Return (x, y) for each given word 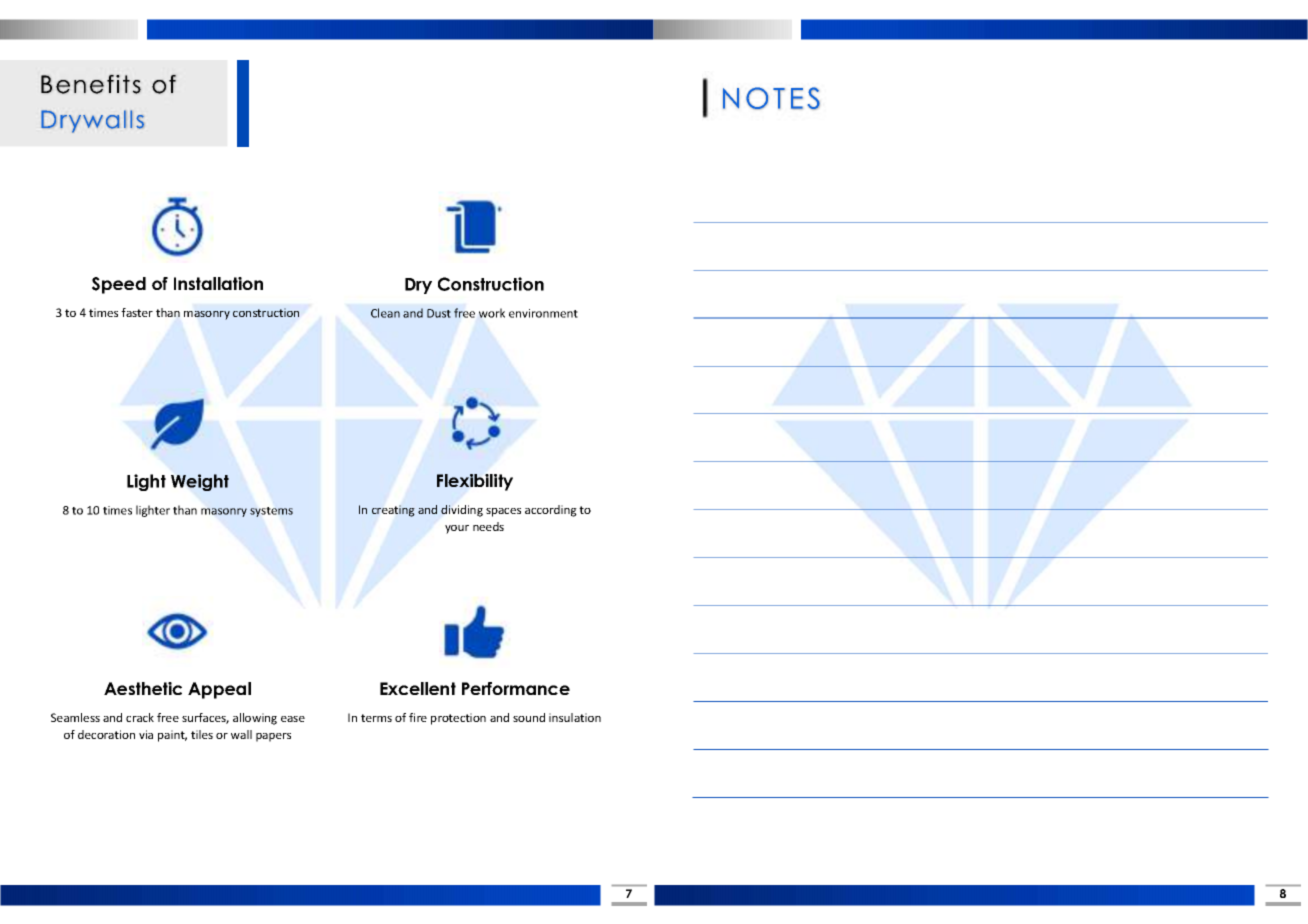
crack (140, 717)
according (551, 511)
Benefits (91, 84)
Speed (119, 285)
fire (418, 717)
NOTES (771, 98)
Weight (200, 482)
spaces (503, 512)
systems (271, 512)
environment (543, 313)
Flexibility (475, 482)
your (457, 529)
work (492, 313)
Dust (439, 313)
